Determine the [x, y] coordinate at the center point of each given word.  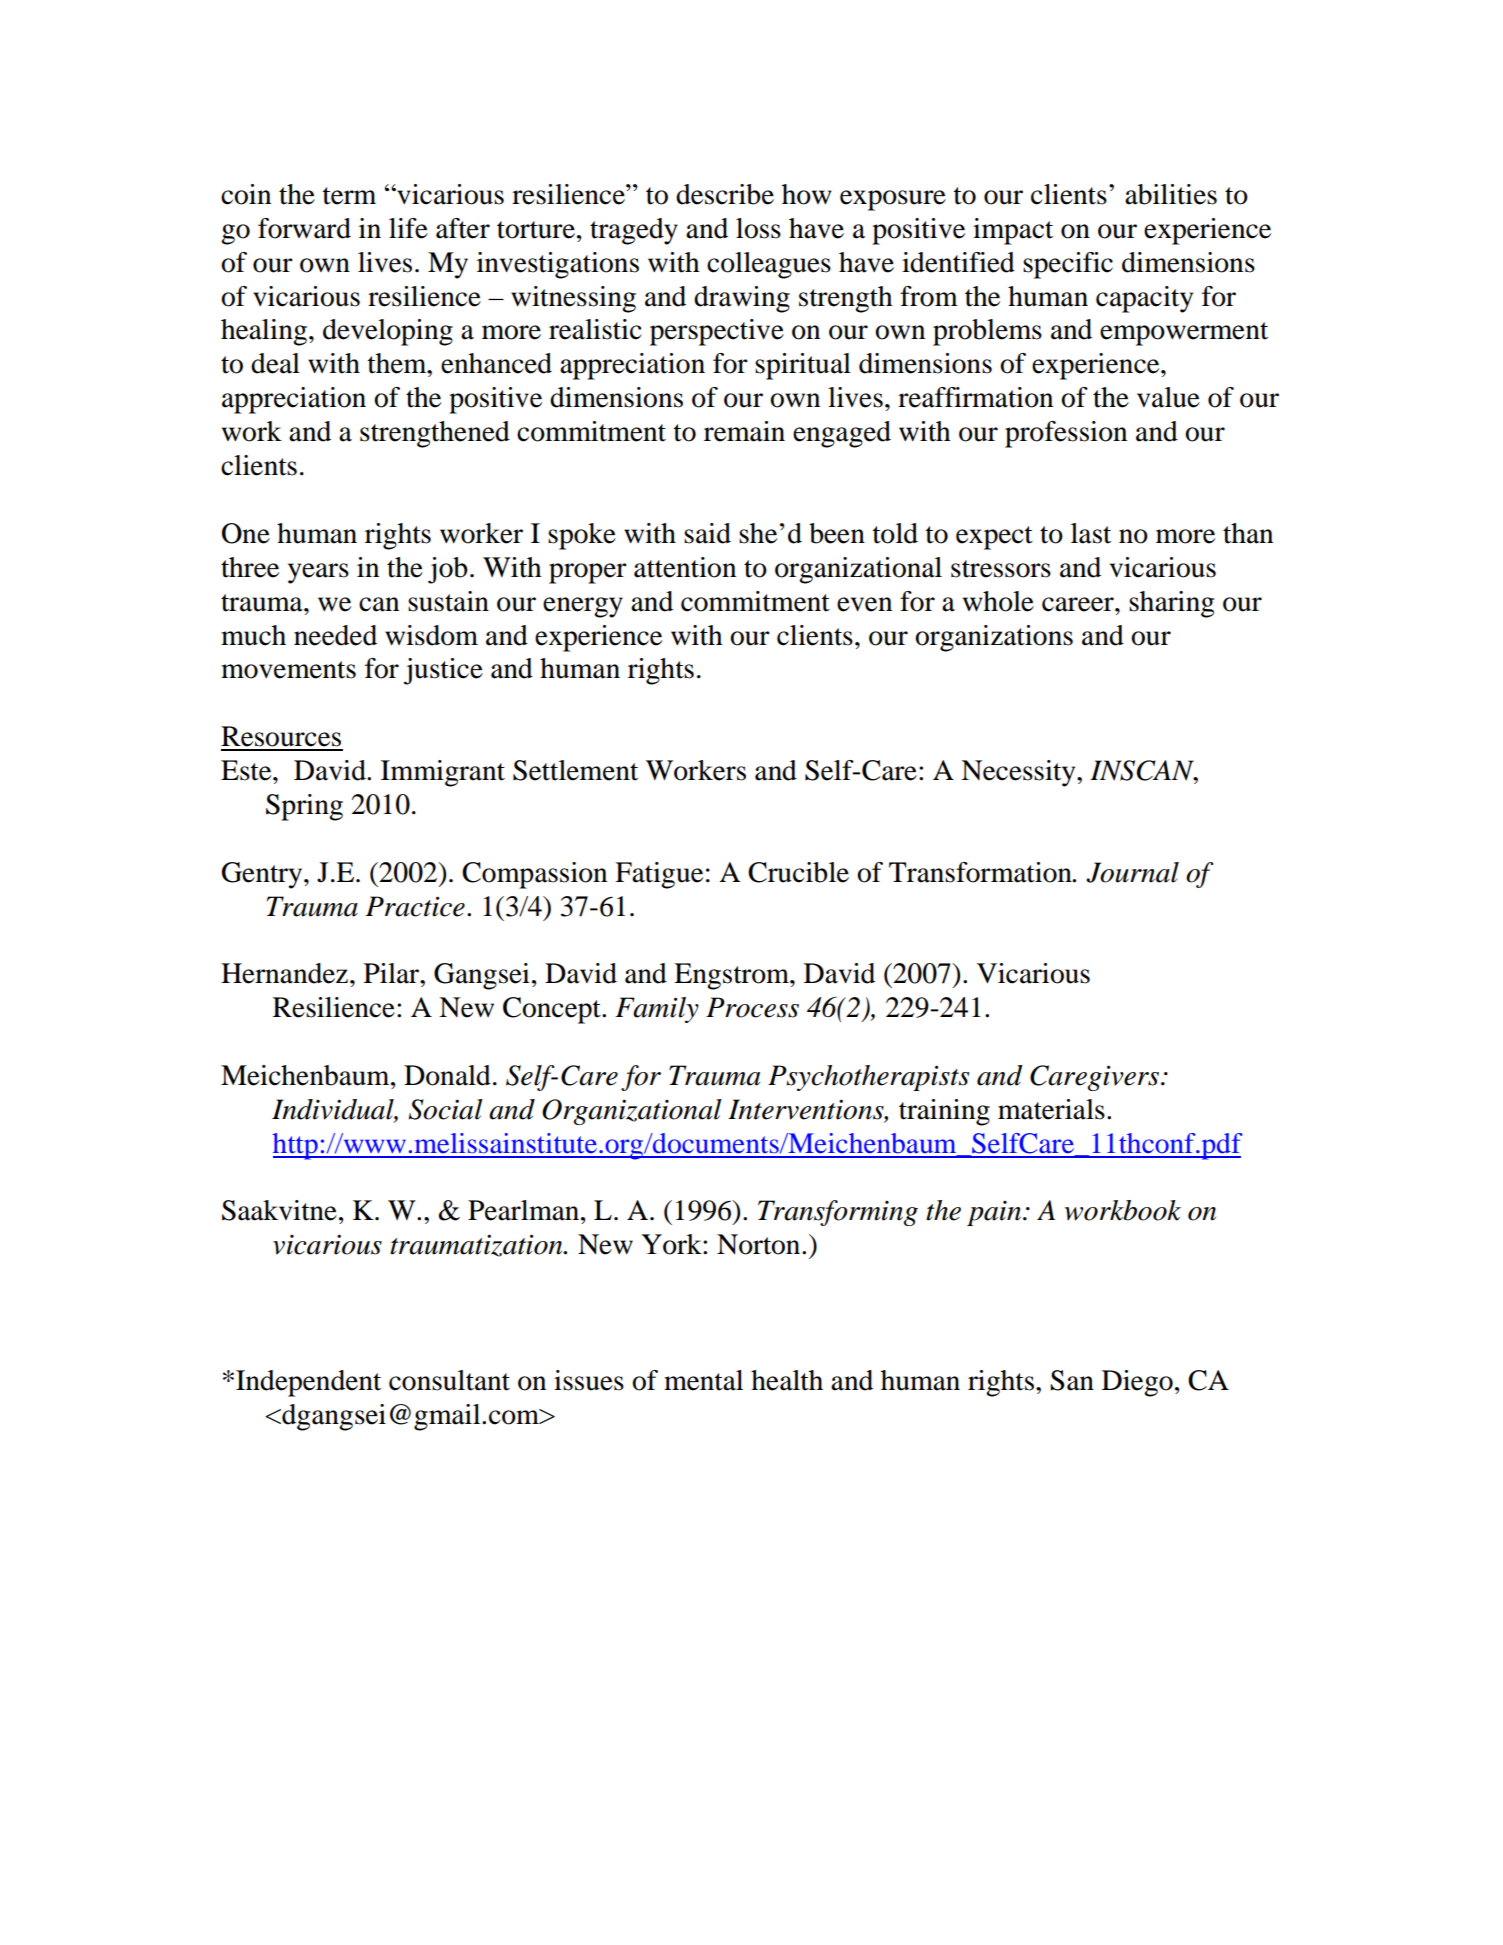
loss [758, 228]
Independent [308, 1383]
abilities [1171, 194]
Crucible [798, 872]
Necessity [1019, 773]
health [787, 1380]
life [408, 228]
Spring [304, 807]
